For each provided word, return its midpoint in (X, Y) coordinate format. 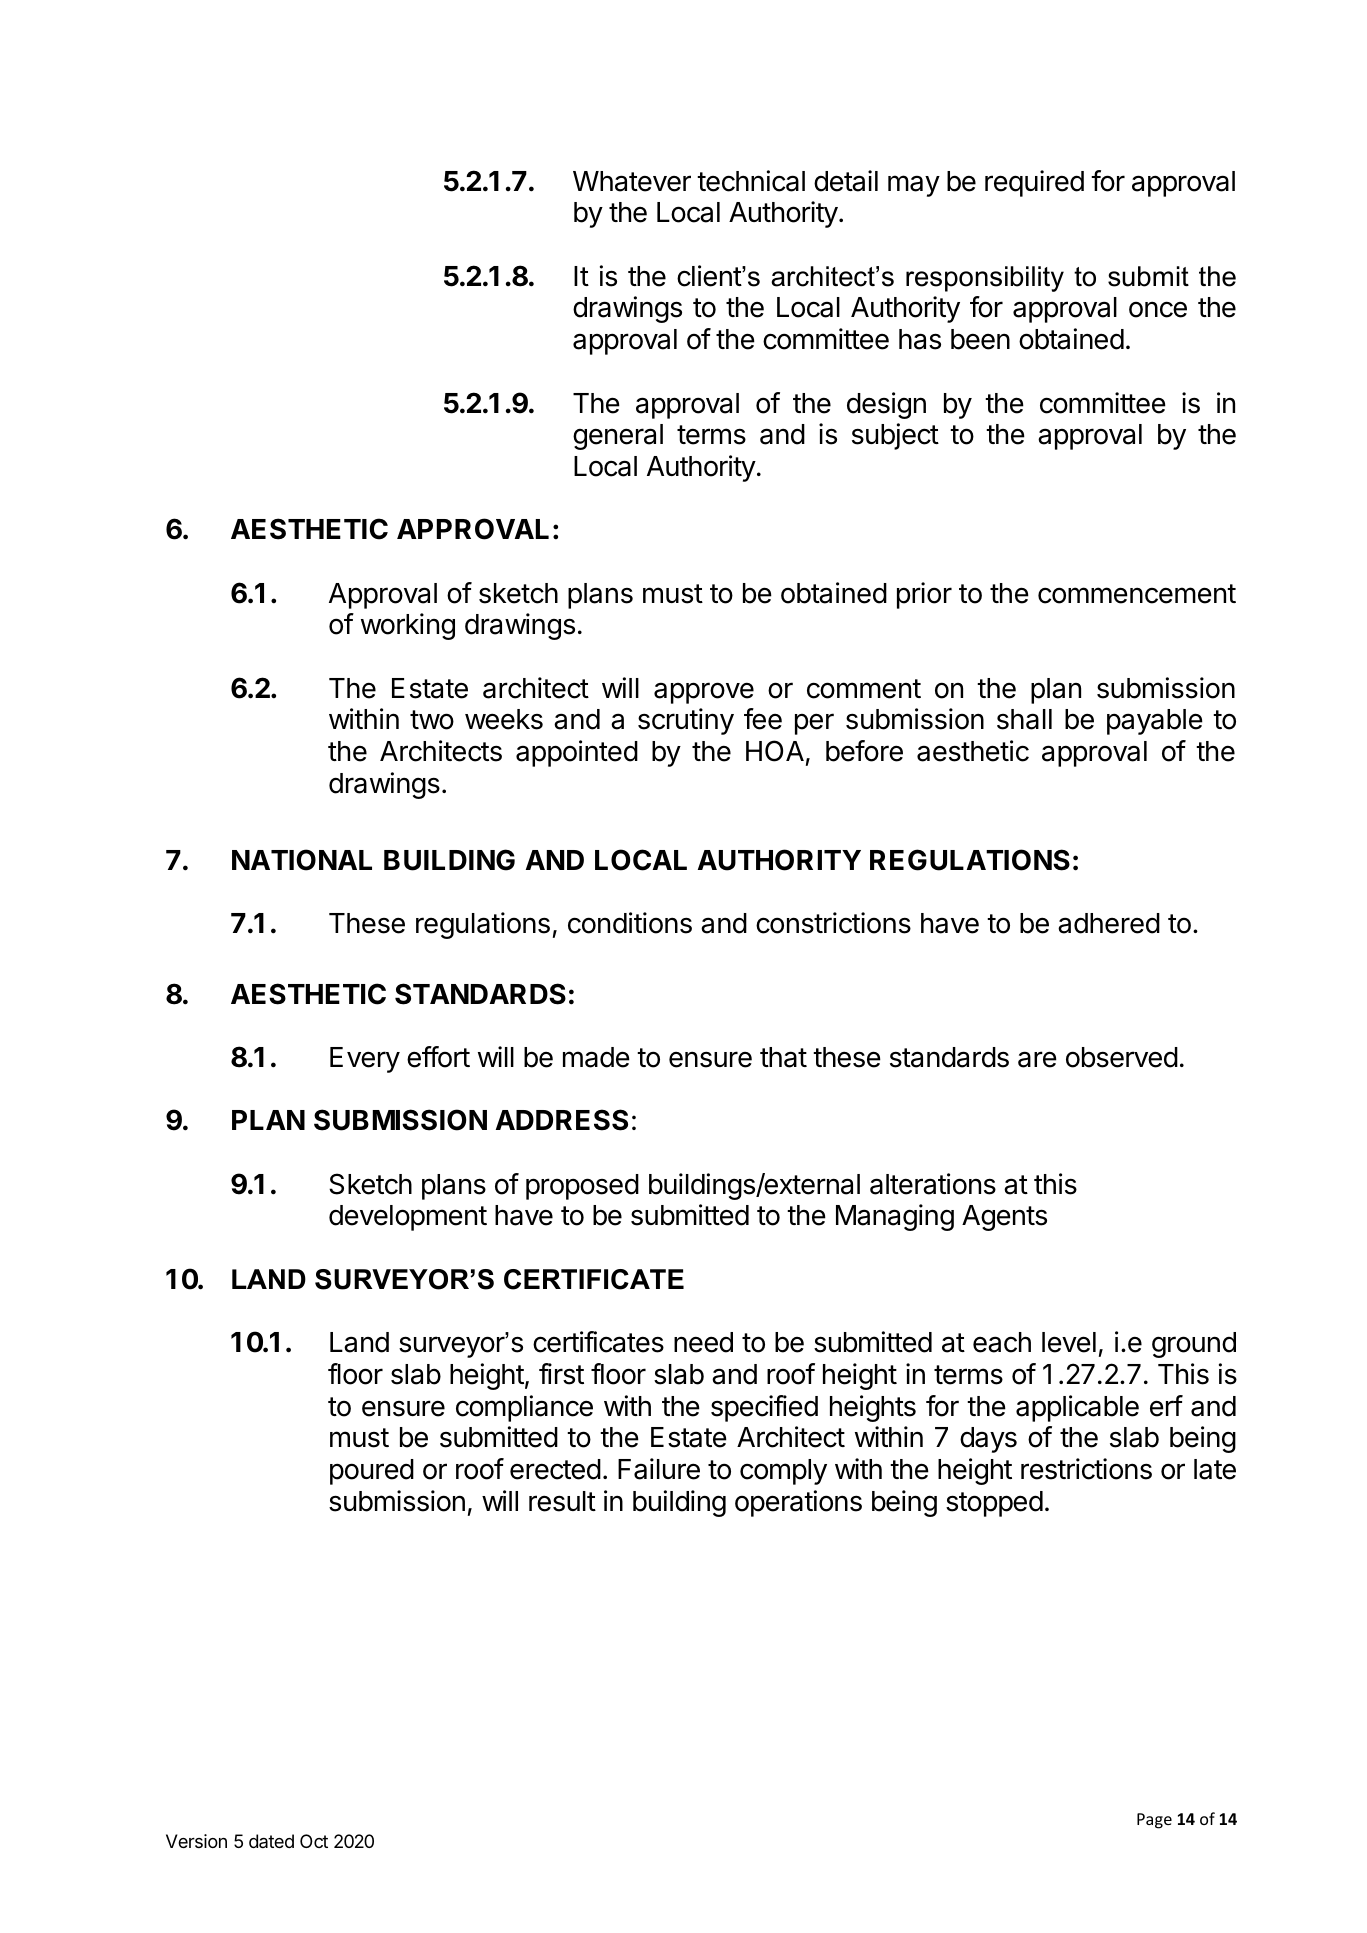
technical (751, 181)
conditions (630, 923)
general (618, 437)
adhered (1109, 923)
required (1034, 183)
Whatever (632, 181)
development (408, 1218)
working (408, 626)
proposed (582, 1187)
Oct (314, 1841)
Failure (659, 1469)
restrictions (1086, 1469)
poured (372, 1472)
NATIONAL (302, 860)
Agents (1004, 1218)
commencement (1137, 594)
